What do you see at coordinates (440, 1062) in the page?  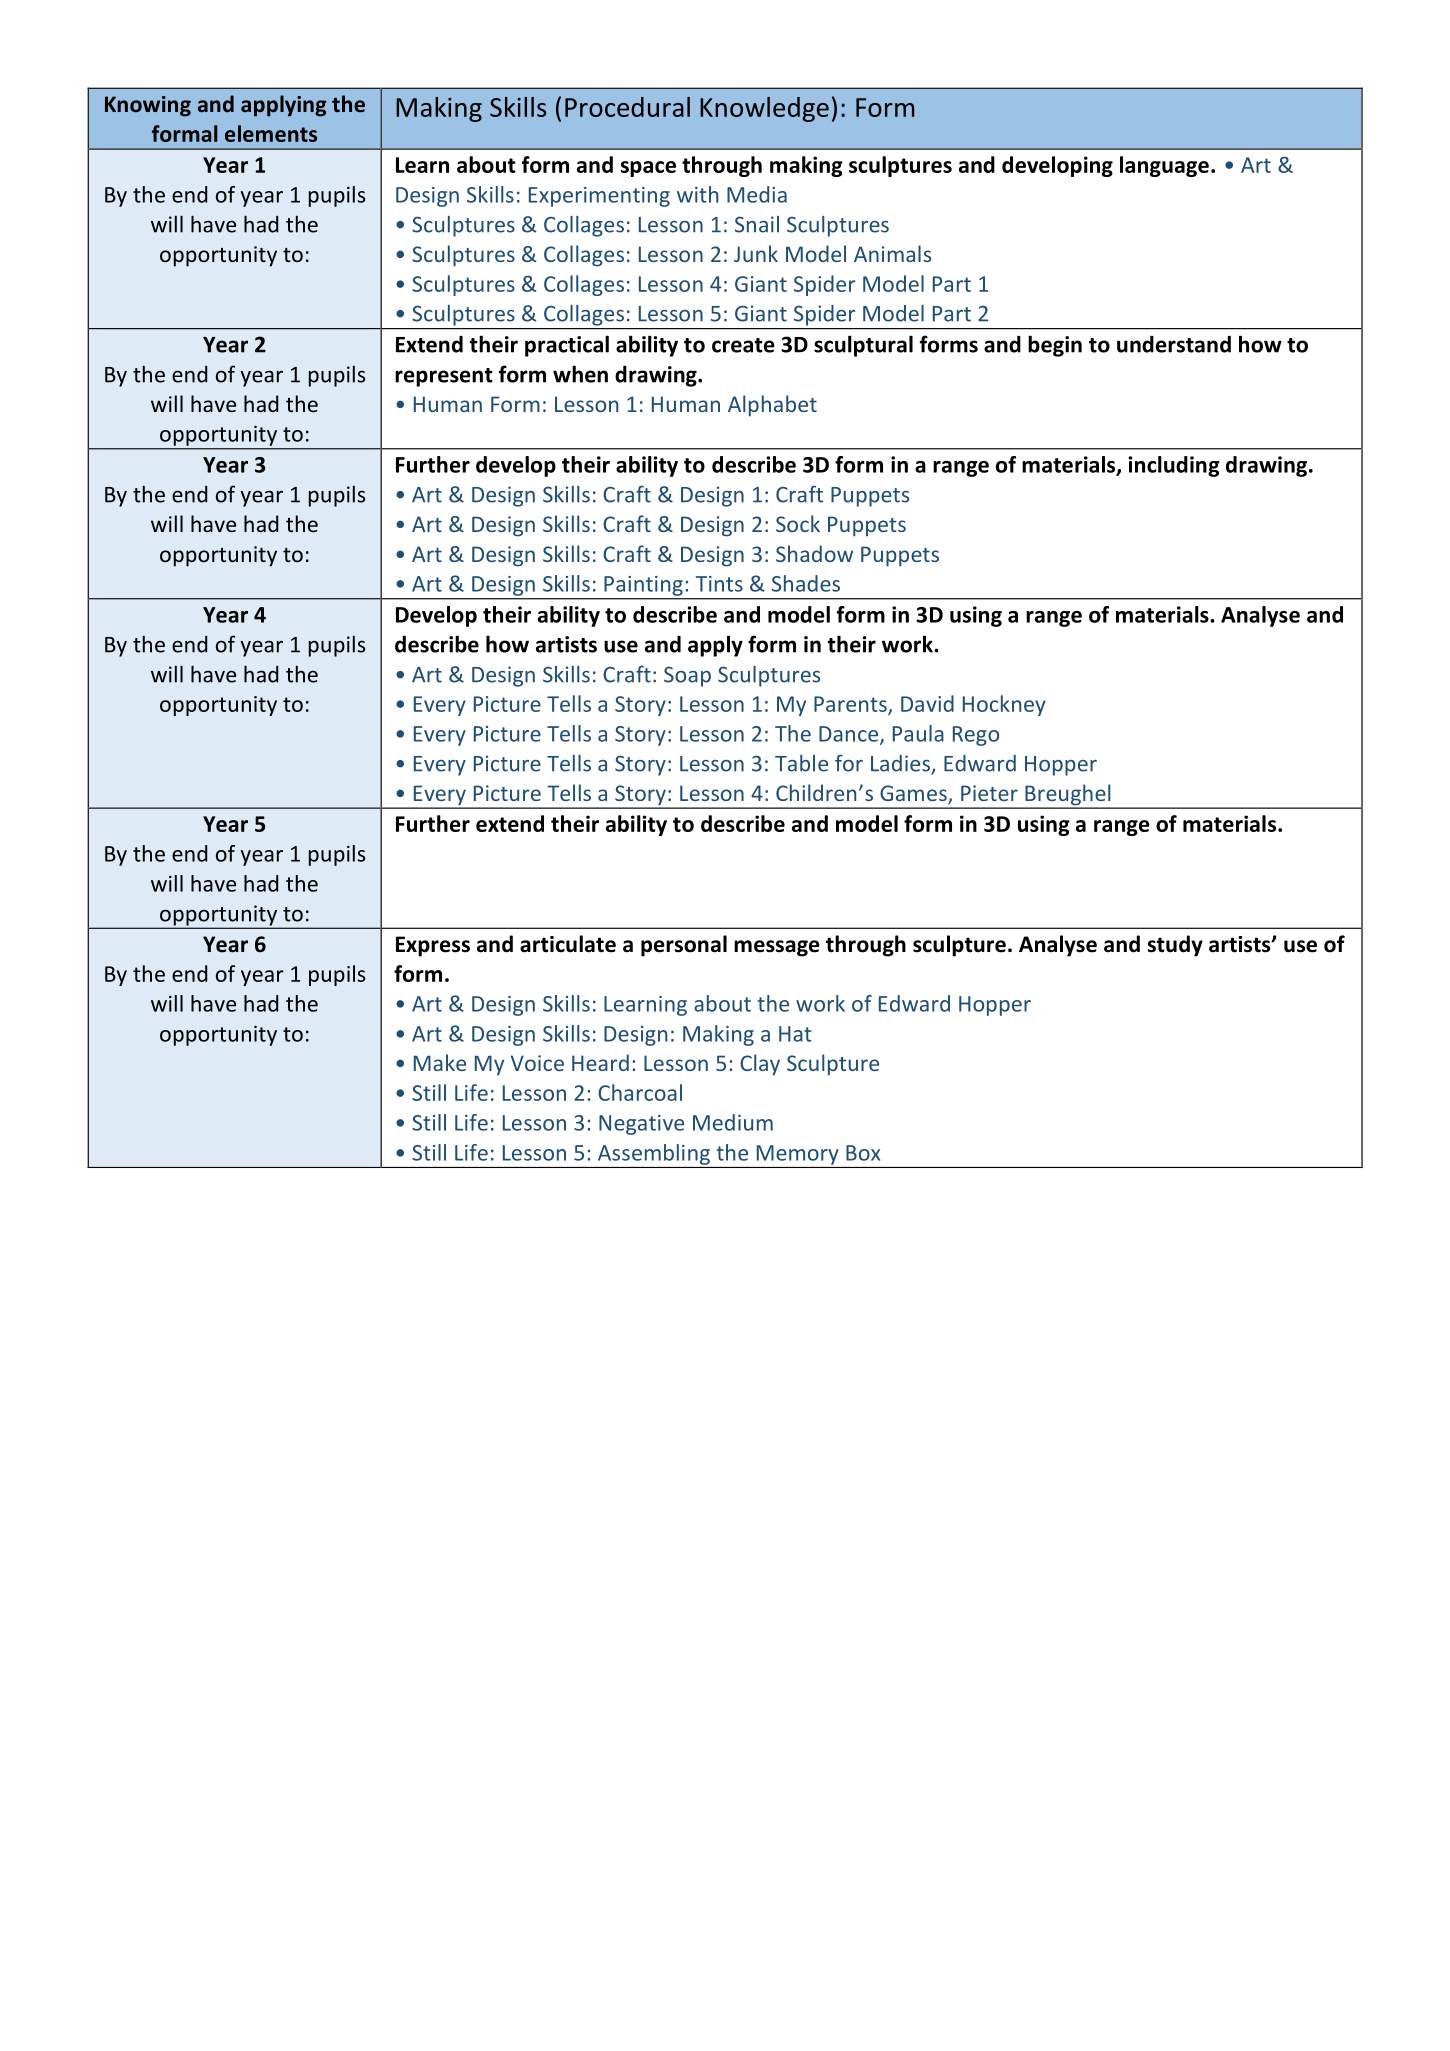 I see `Make` at bounding box center [440, 1062].
